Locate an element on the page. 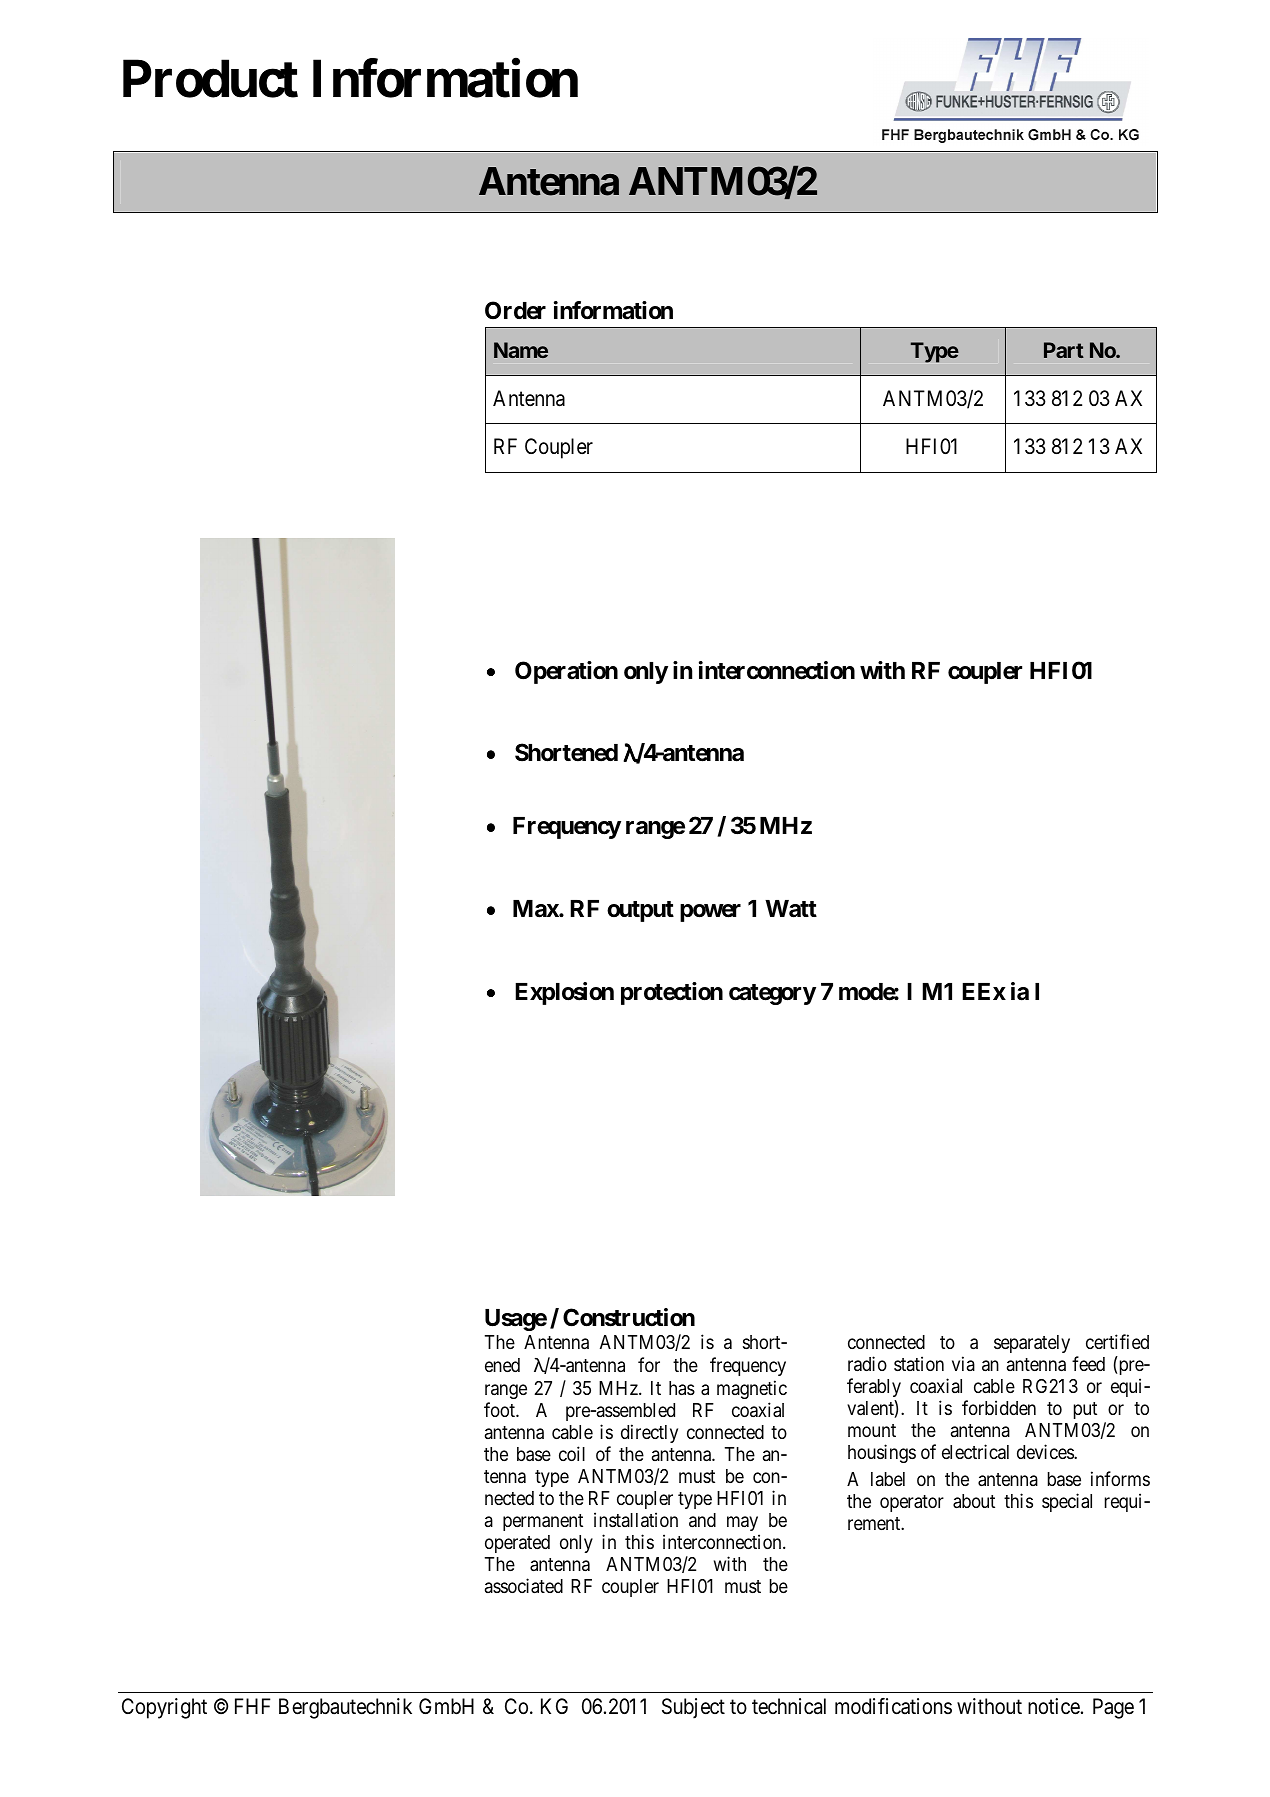  Copyright is located at coordinates (164, 1708).
